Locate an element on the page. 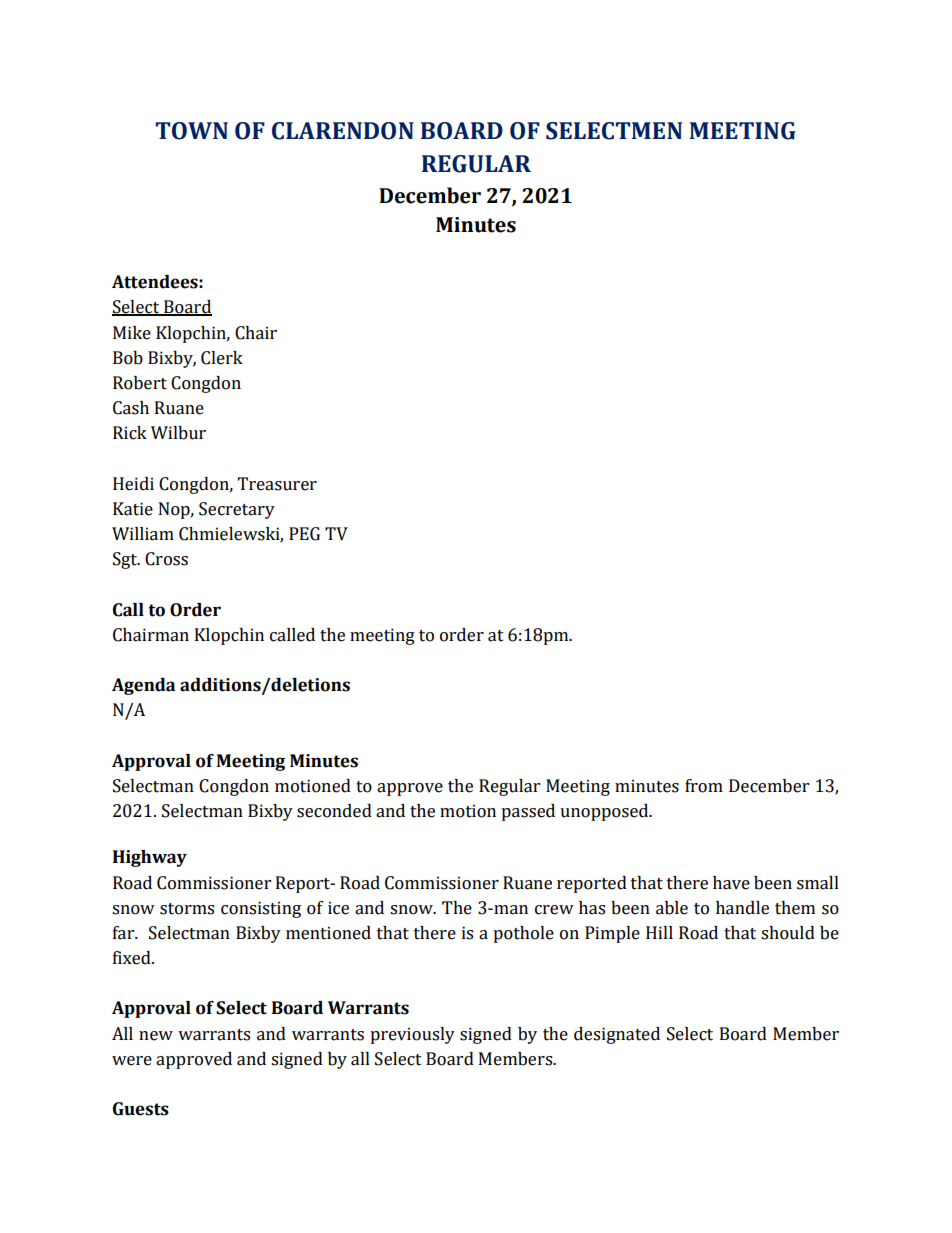  Clerk is located at coordinates (222, 358).
